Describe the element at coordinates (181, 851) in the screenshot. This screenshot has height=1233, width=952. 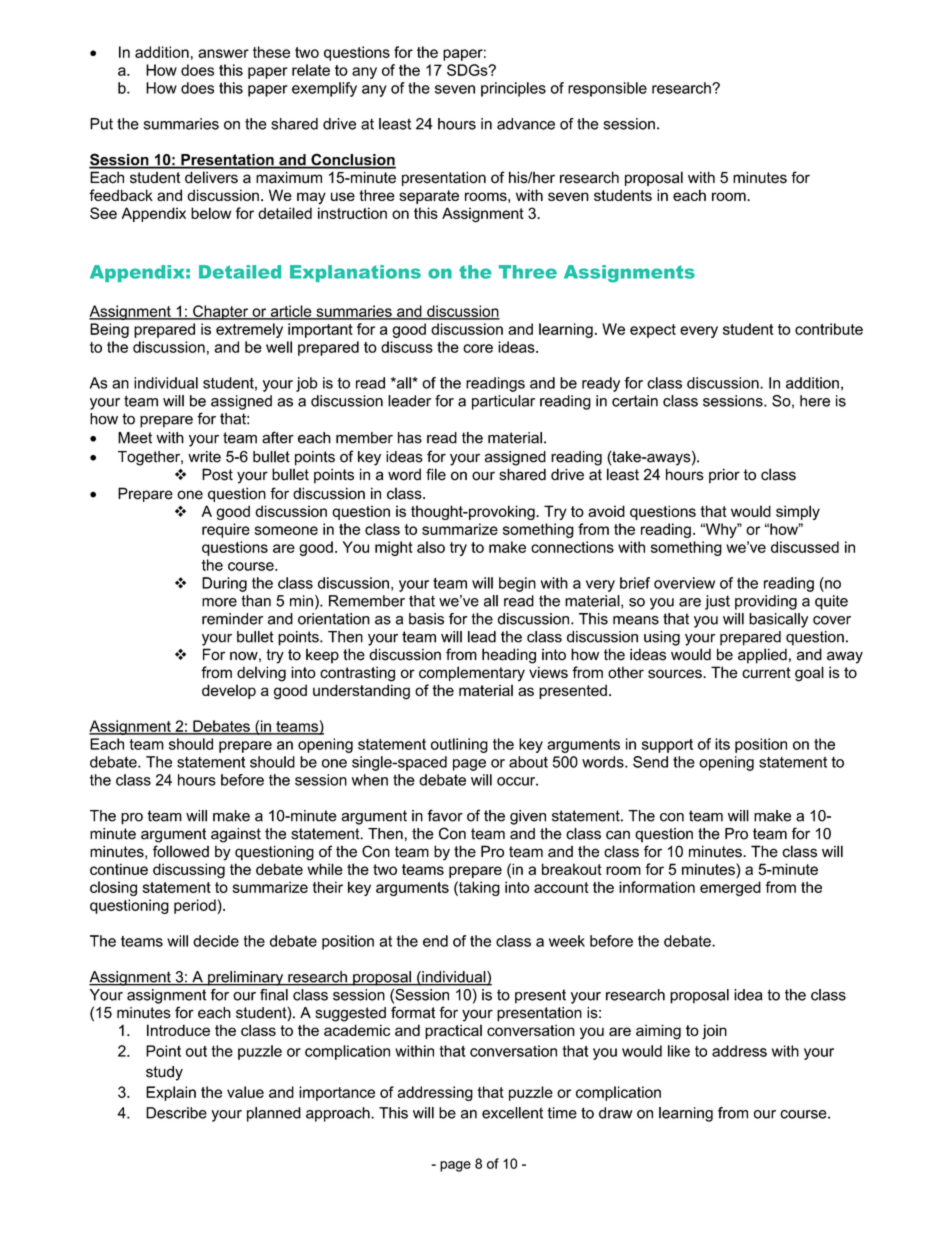
I see `followed` at that location.
